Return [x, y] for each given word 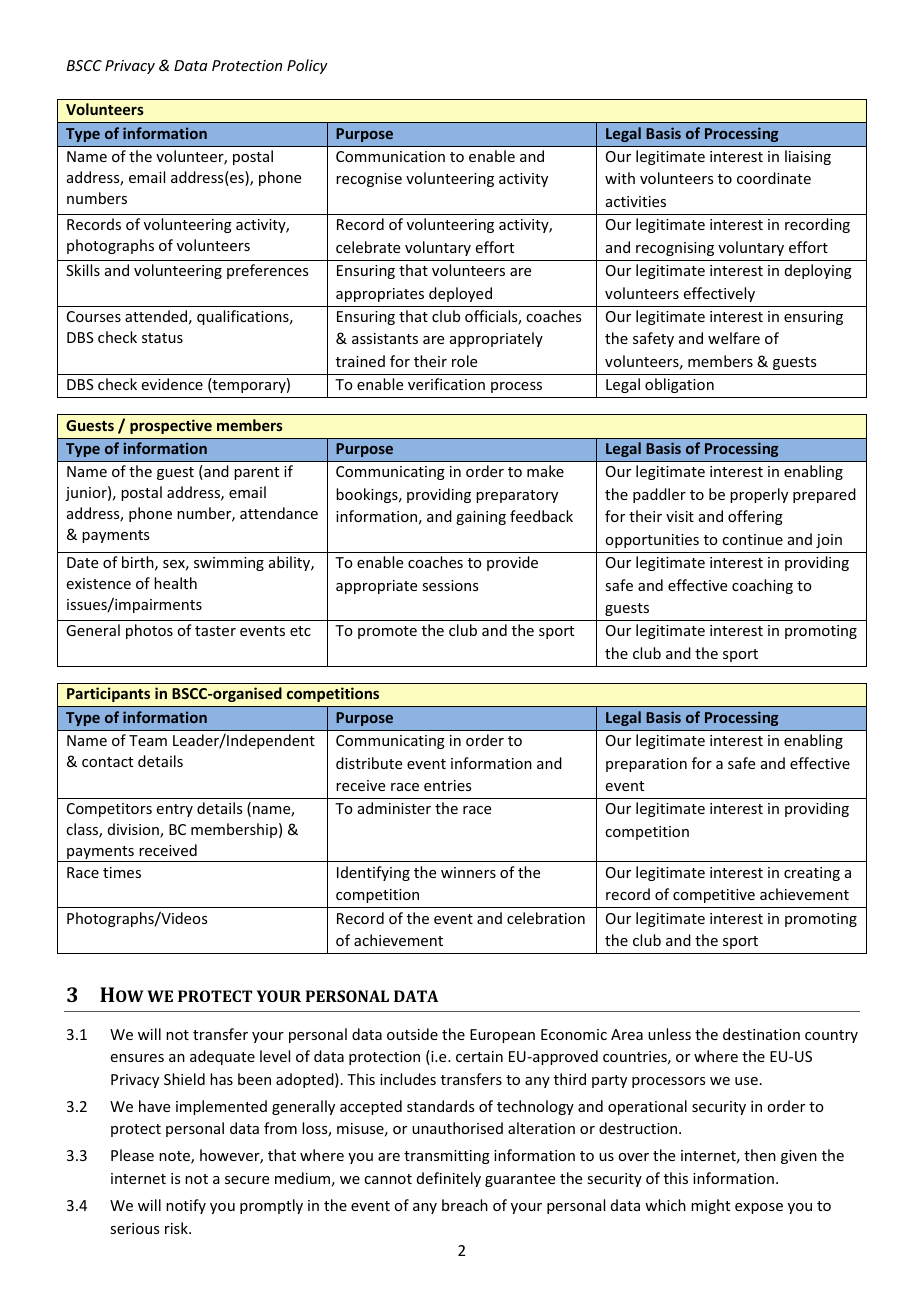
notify [186, 1206]
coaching [762, 586]
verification [446, 384]
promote [387, 632]
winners [468, 872]
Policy [307, 66]
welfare [734, 338]
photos [149, 631]
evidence [172, 384]
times [122, 872]
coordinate [774, 178]
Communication [390, 156]
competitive [714, 896]
